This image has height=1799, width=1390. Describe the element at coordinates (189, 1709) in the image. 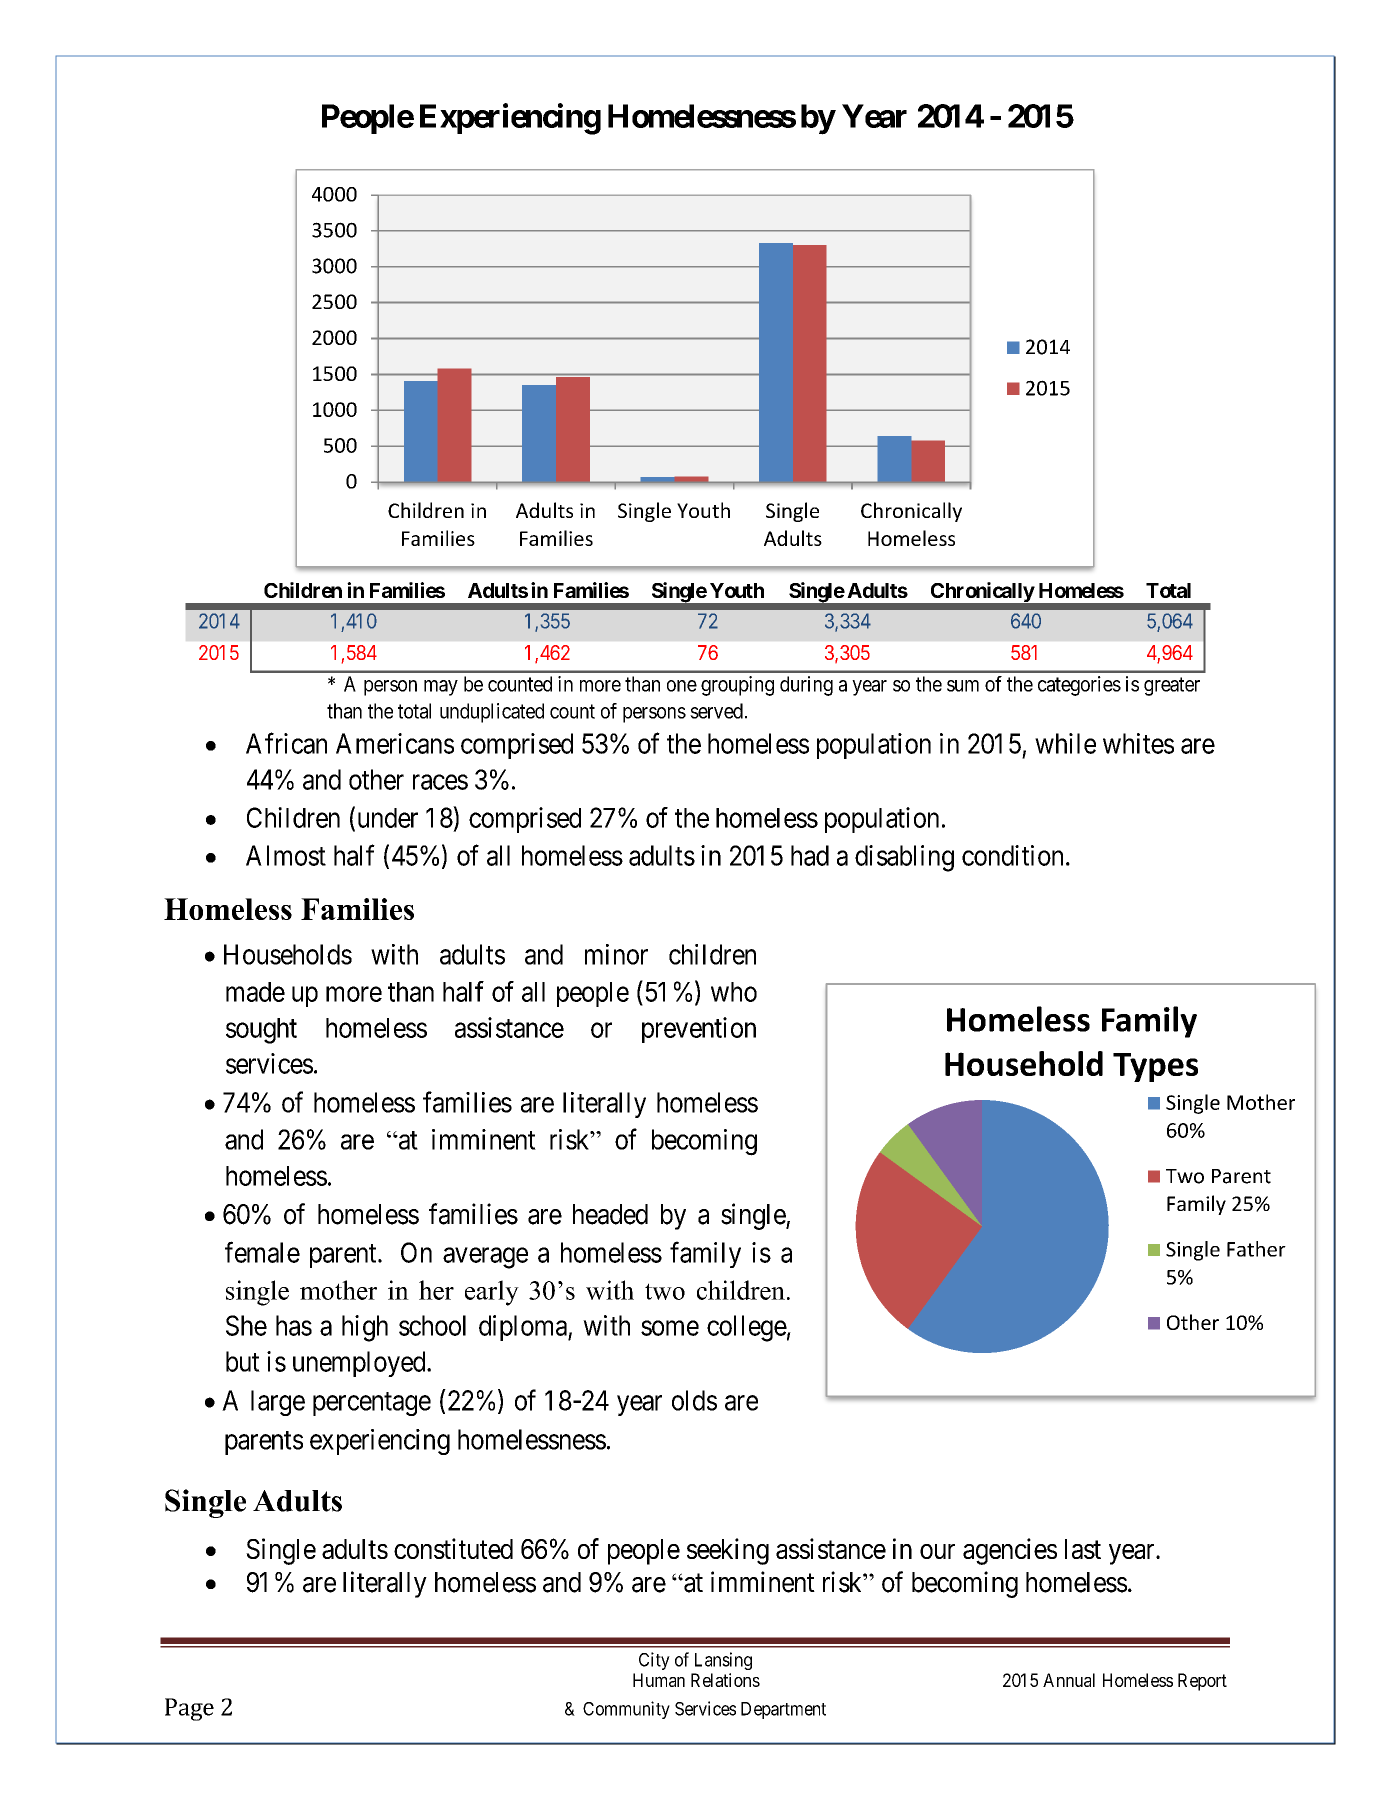

I see `Page` at that location.
